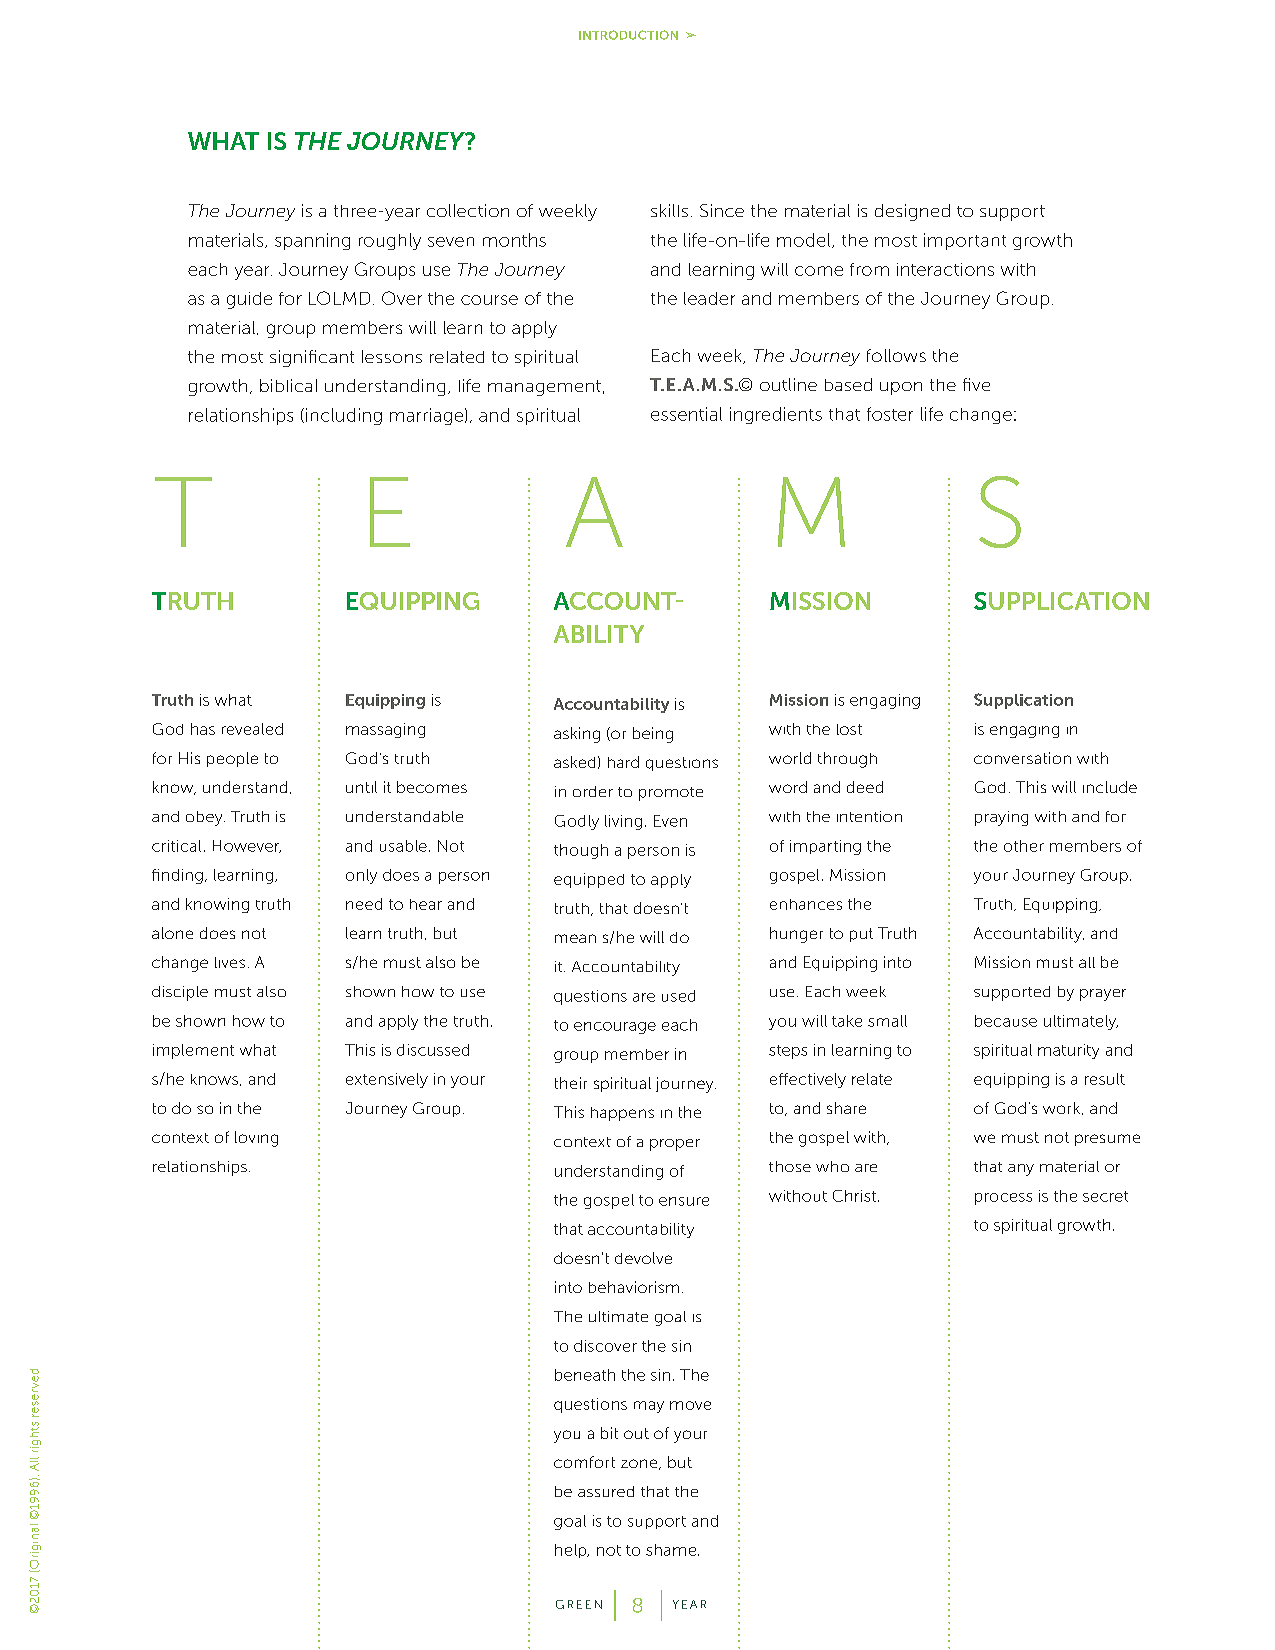  What do you see at coordinates (1003, 1199) in the image?
I see `process` at bounding box center [1003, 1199].
